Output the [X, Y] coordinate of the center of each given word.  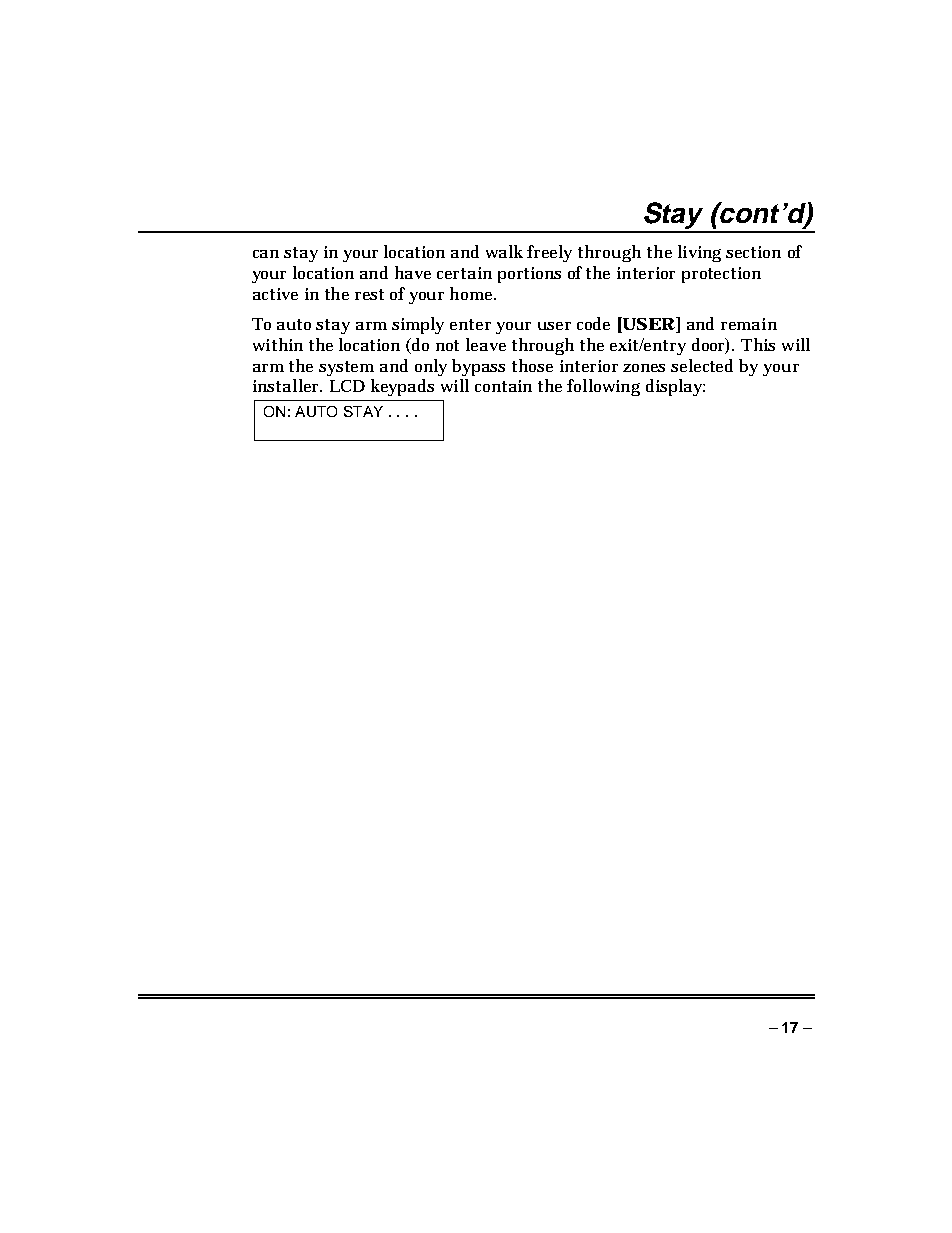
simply [418, 325]
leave [486, 344]
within [278, 344]
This [758, 344]
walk [504, 251]
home [471, 293]
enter [470, 324]
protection [721, 275]
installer [285, 385]
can [266, 254]
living [699, 253]
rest [369, 294]
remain [749, 324]
